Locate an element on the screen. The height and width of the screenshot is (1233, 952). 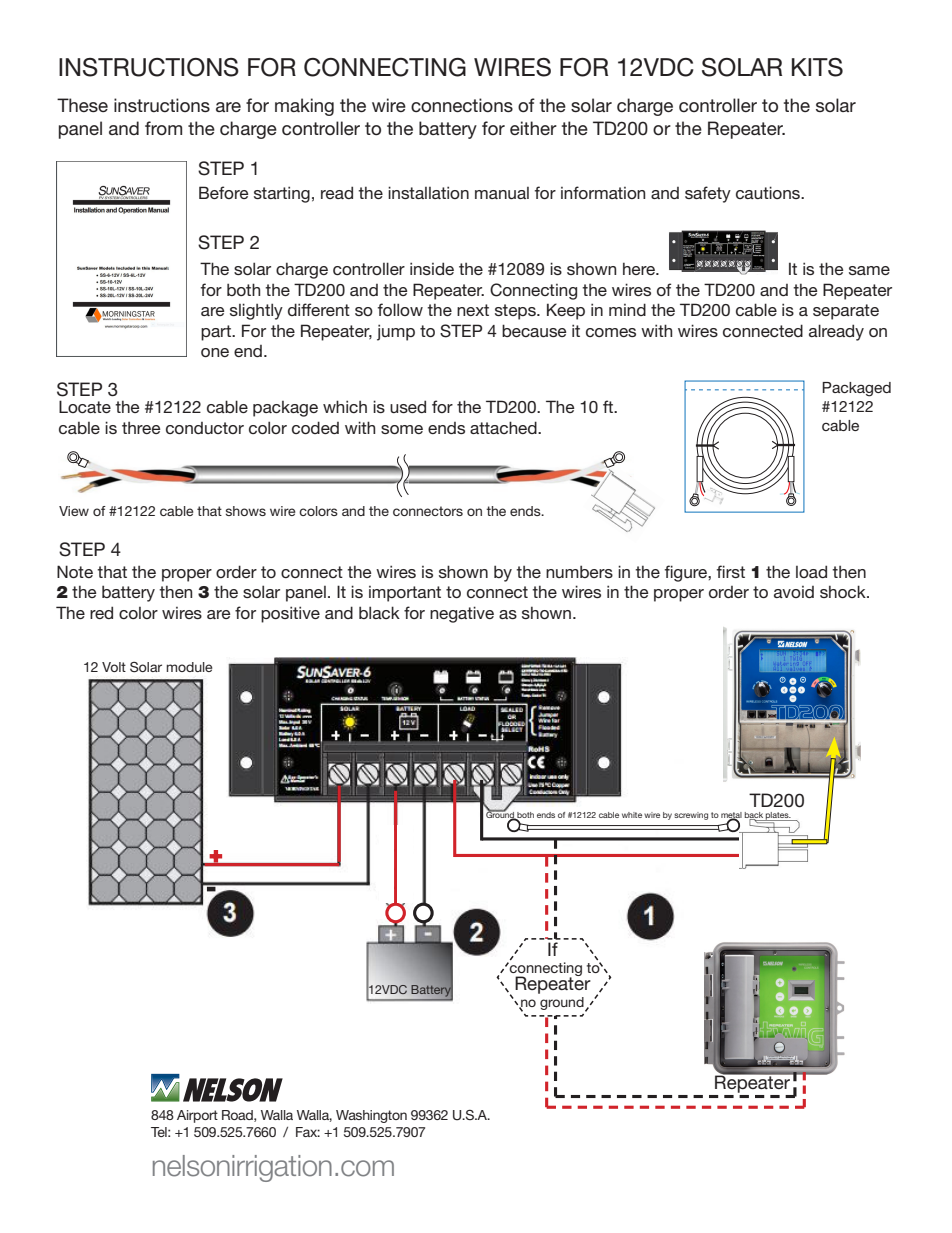
negative is located at coordinates (462, 614).
